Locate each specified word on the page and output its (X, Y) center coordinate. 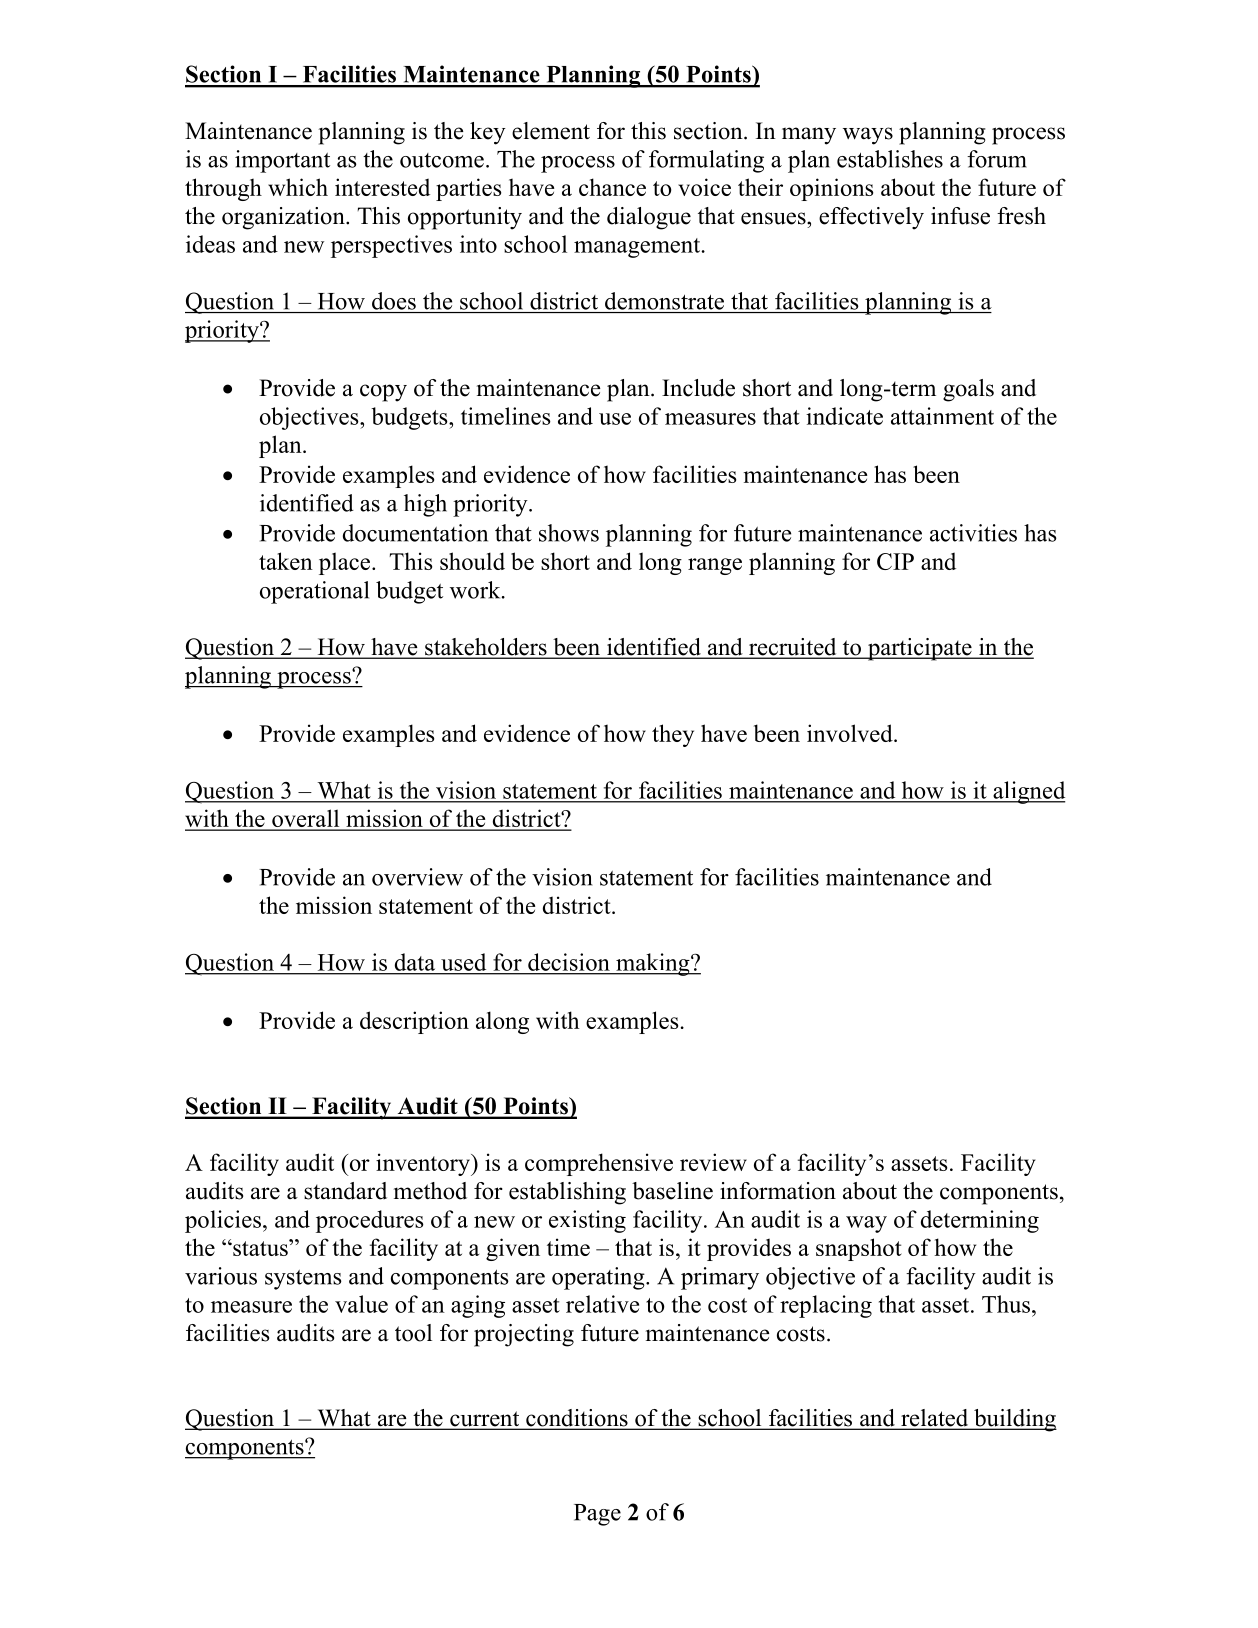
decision (568, 962)
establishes (890, 159)
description (414, 1022)
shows (569, 533)
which (298, 187)
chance (612, 187)
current (485, 1420)
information (778, 1191)
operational (314, 592)
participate (919, 649)
